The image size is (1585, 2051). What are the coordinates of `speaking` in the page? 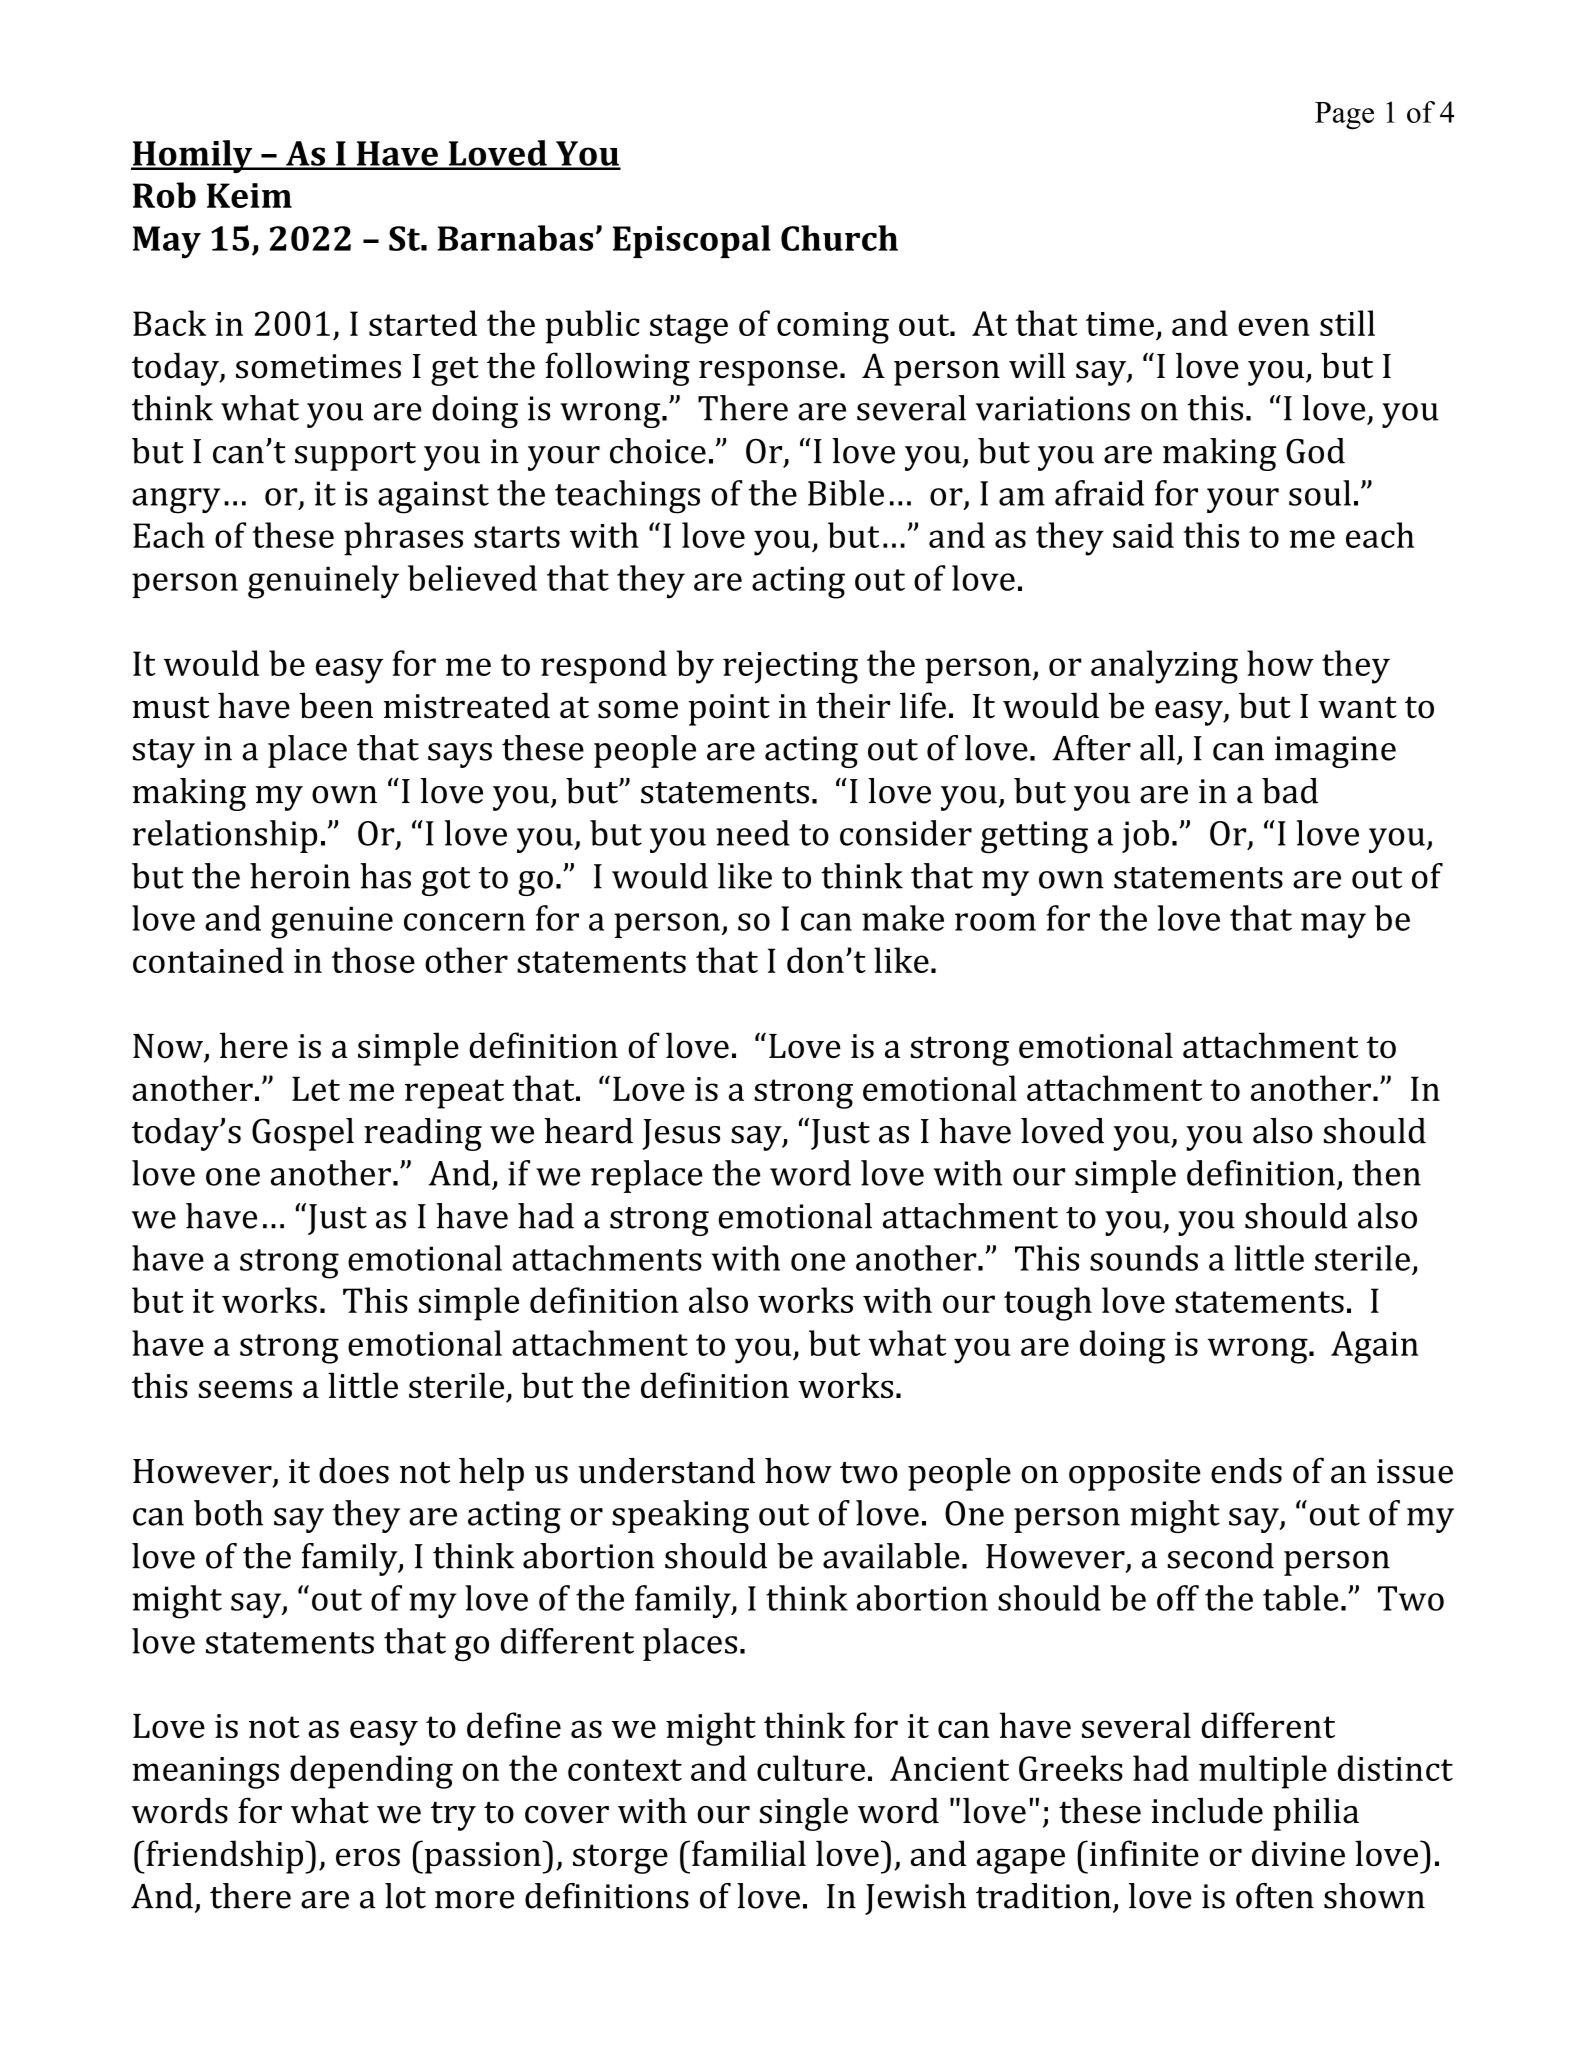 It's located at (680, 1516).
